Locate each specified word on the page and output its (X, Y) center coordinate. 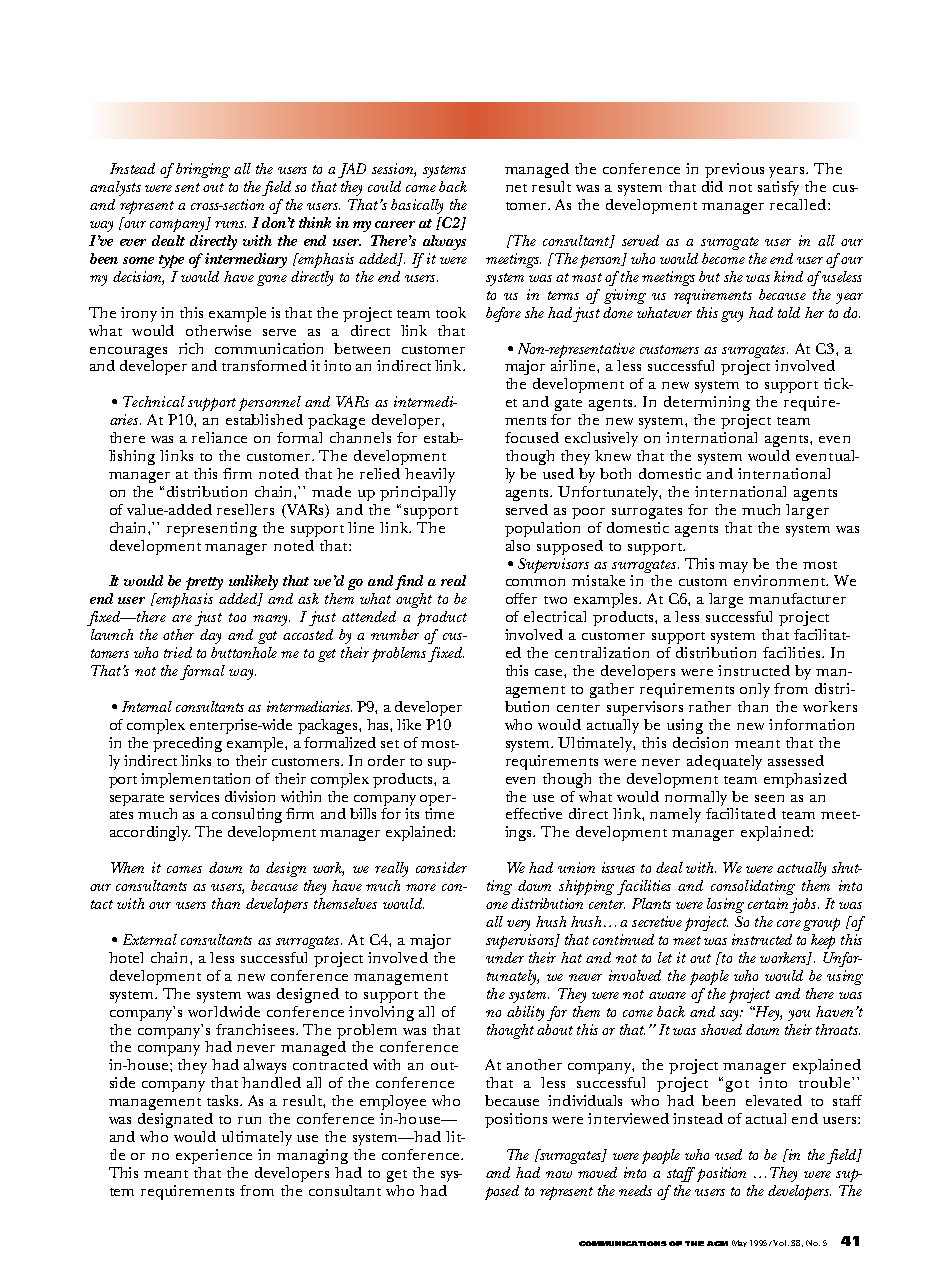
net (516, 188)
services (194, 796)
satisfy (778, 188)
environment (781, 580)
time (439, 813)
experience (214, 1156)
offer (521, 598)
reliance (219, 437)
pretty (204, 583)
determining (707, 403)
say (730, 1015)
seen (769, 798)
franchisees (256, 1029)
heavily (430, 475)
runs (230, 224)
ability (525, 1013)
